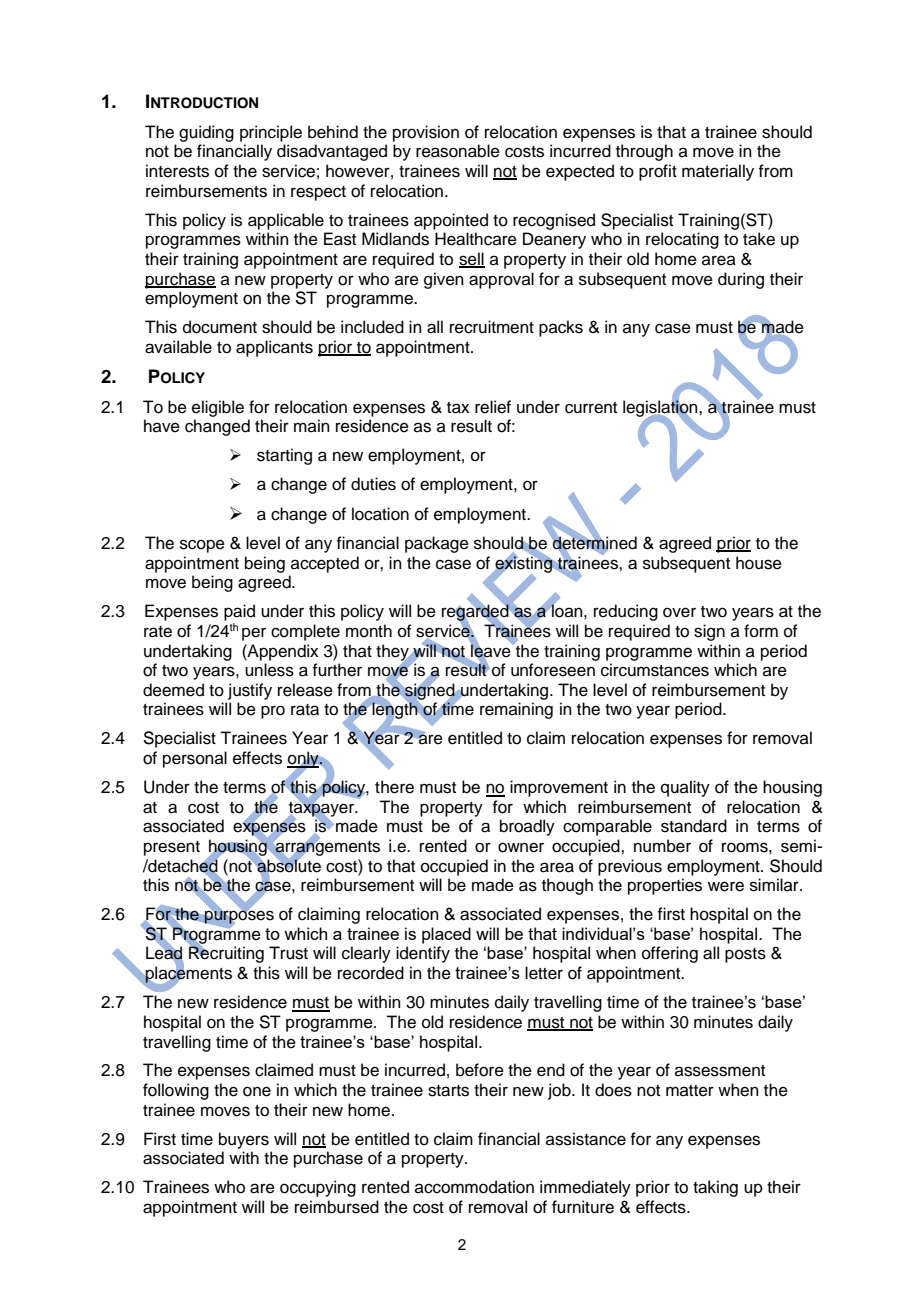 The image size is (924, 1308). Describe the element at coordinates (553, 670) in the screenshot. I see `unforeseen` at that location.
